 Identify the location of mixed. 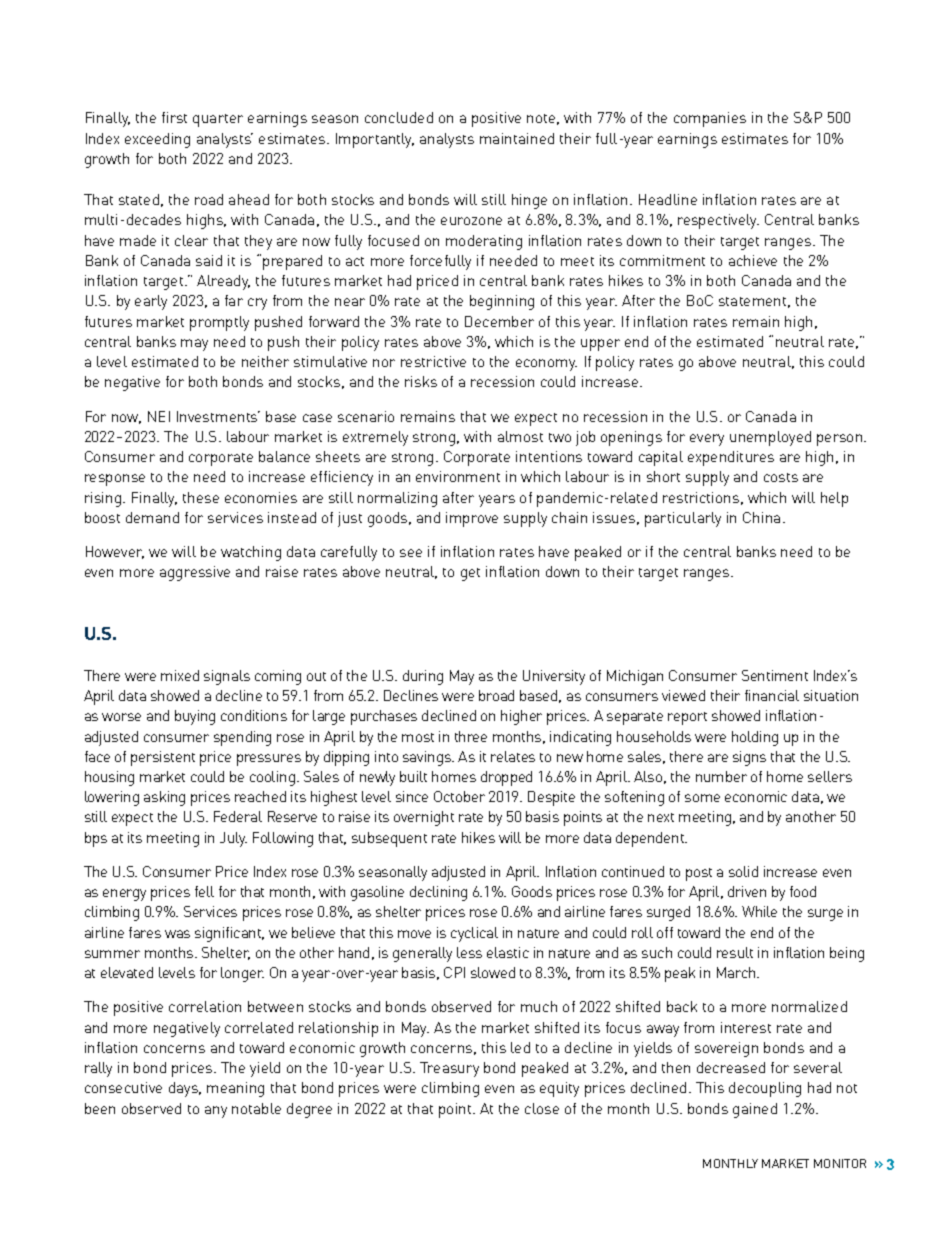
(180, 675).
